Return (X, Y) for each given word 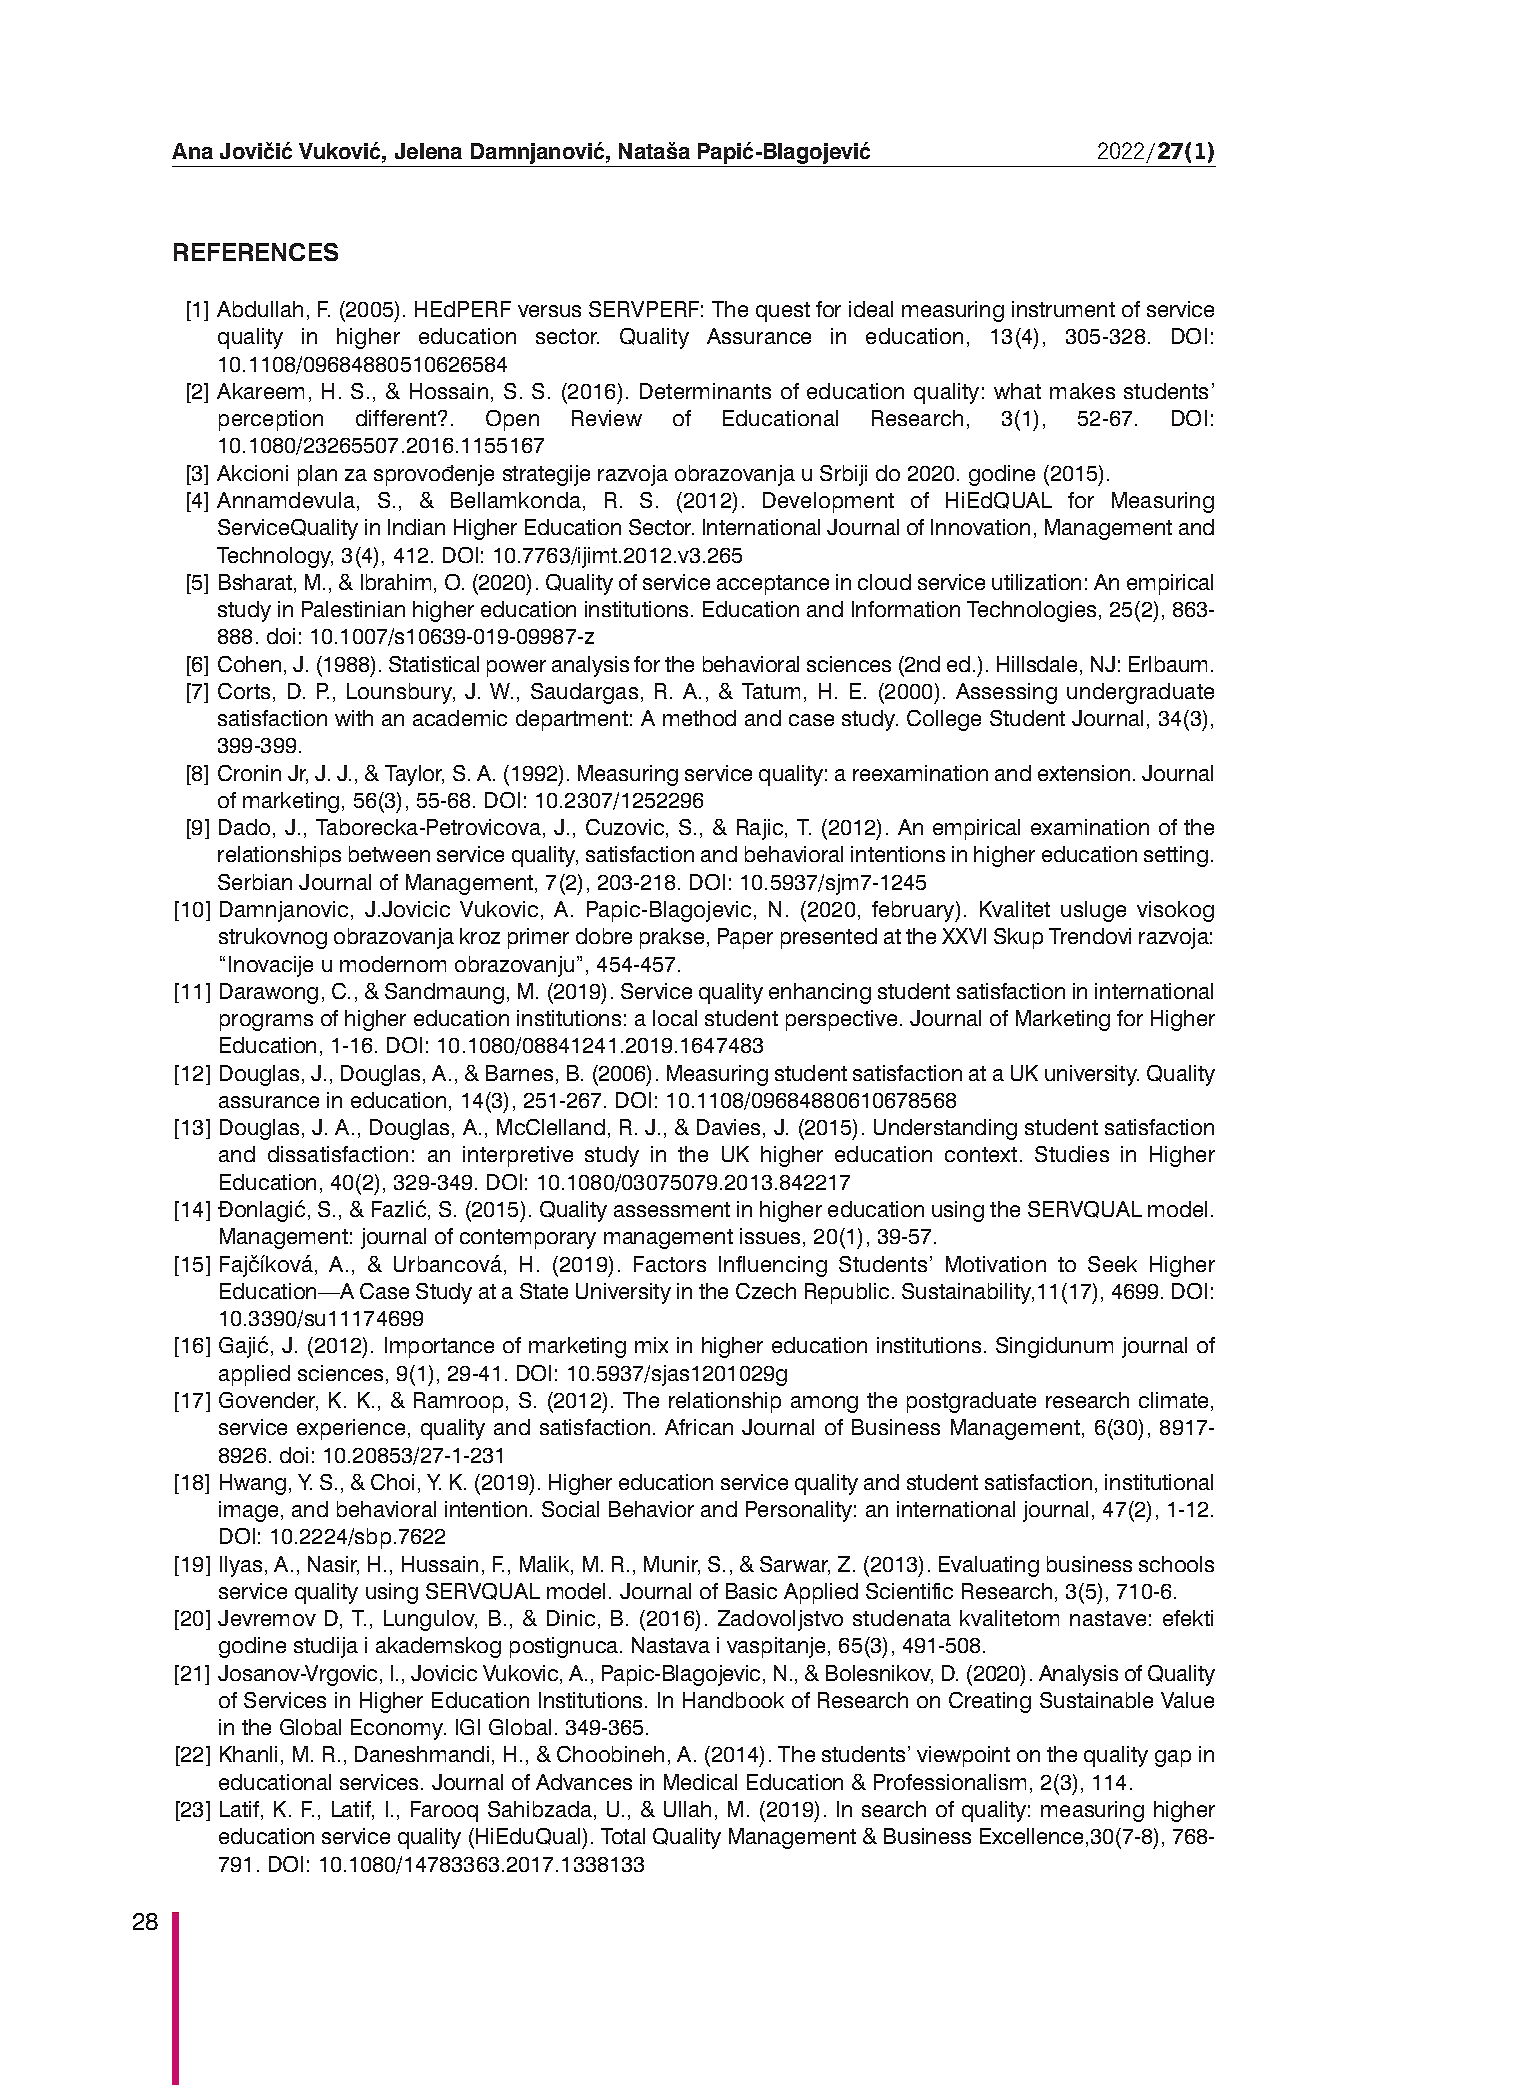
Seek (1112, 1264)
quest (783, 312)
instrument (1063, 309)
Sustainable (1096, 1700)
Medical (700, 1782)
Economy (398, 1729)
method (699, 718)
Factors (670, 1264)
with (354, 718)
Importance (439, 1347)
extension (1084, 773)
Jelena (428, 151)
